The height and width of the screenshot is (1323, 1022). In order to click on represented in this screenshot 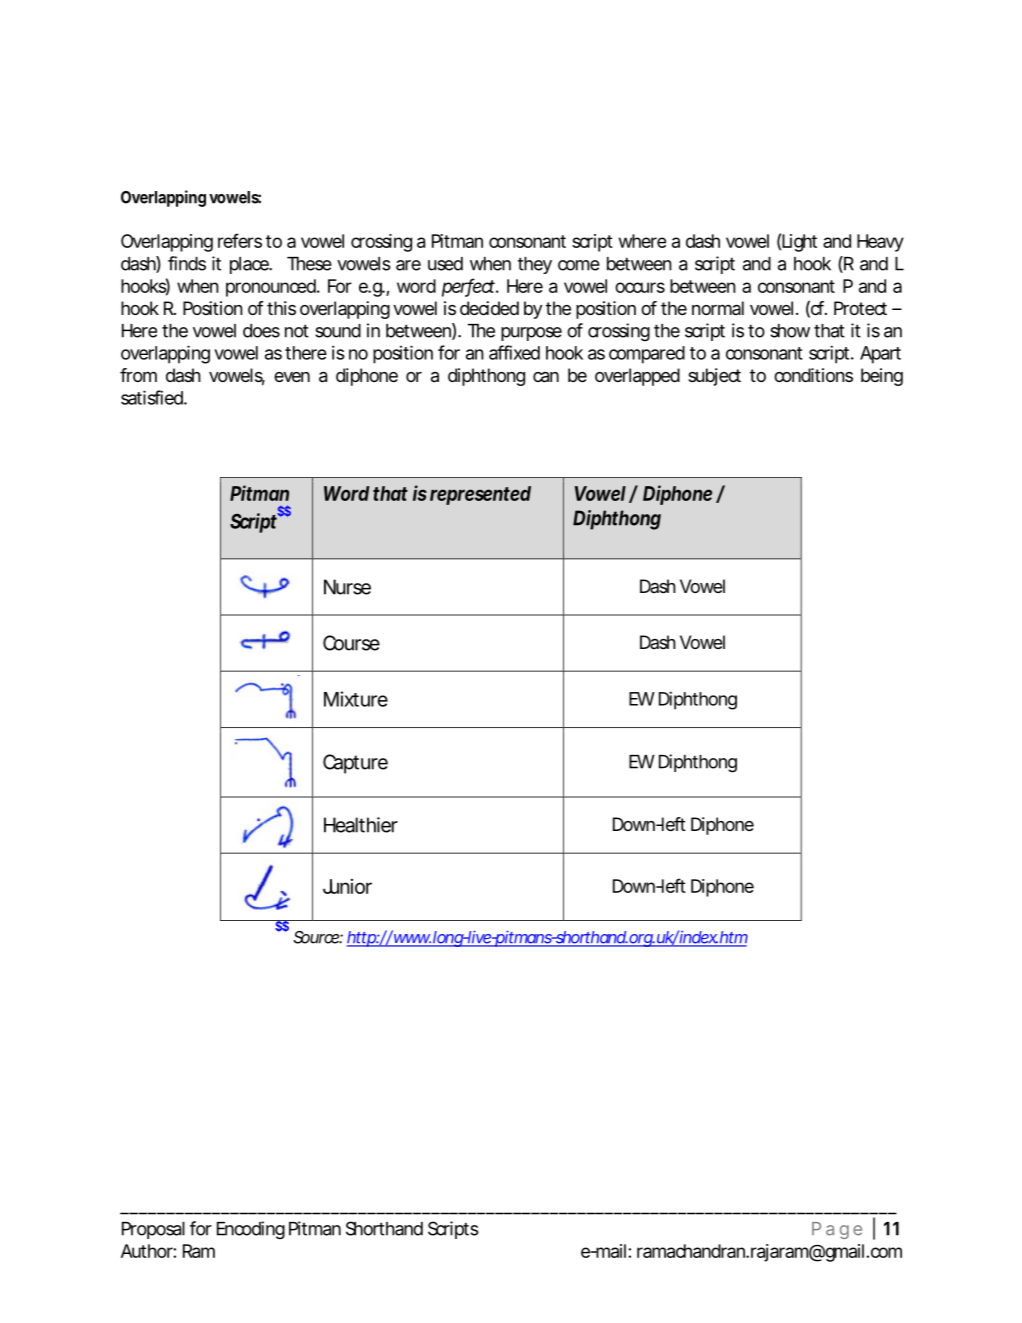, I will do `click(480, 495)`.
